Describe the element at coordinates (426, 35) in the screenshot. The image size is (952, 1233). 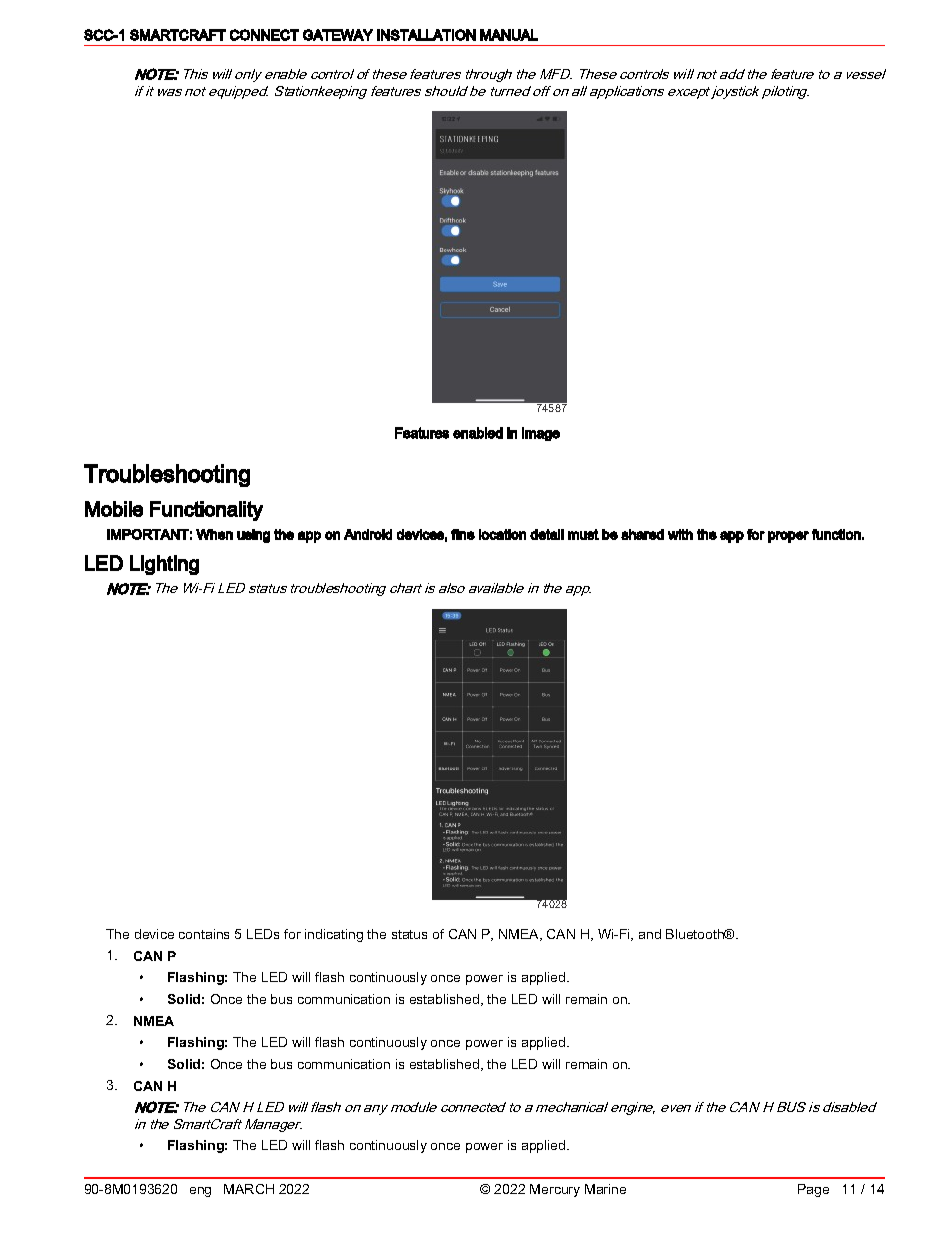
I see `INSTALLATION` at that location.
